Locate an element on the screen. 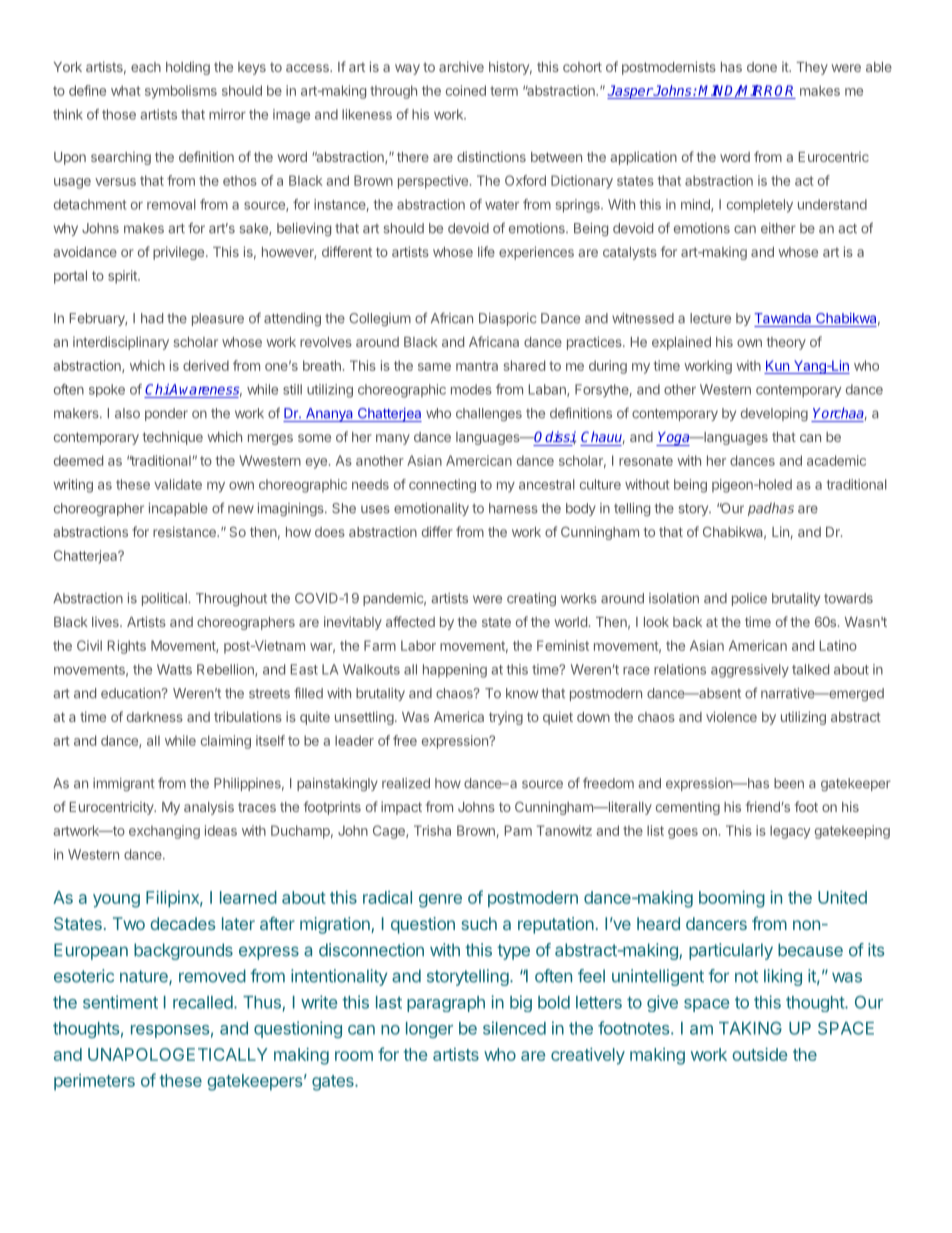  Trisha is located at coordinates (432, 830).
